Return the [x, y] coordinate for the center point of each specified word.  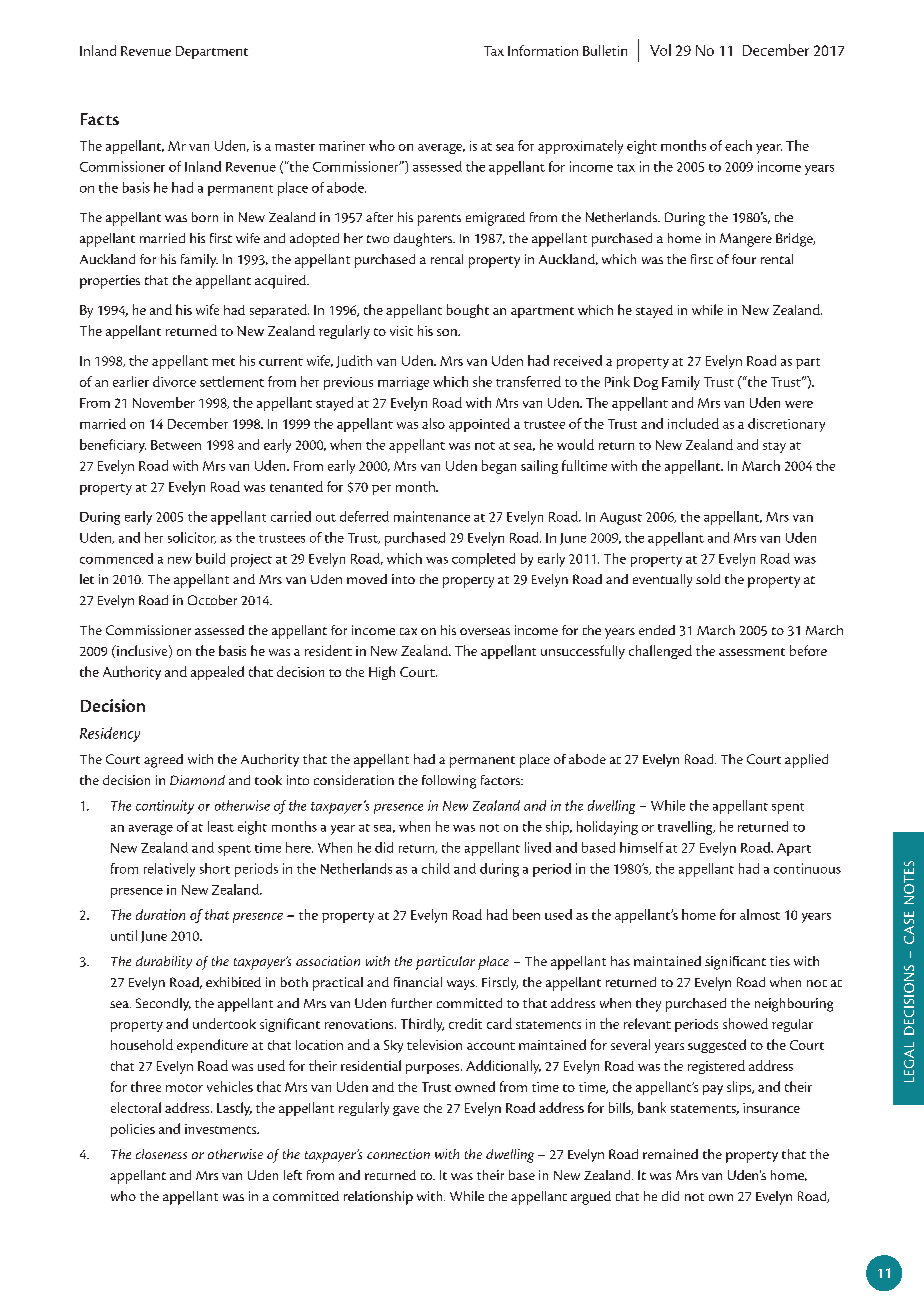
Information [543, 50]
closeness [161, 1154]
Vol [660, 50]
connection [398, 1154]
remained [670, 1154]
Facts [100, 119]
